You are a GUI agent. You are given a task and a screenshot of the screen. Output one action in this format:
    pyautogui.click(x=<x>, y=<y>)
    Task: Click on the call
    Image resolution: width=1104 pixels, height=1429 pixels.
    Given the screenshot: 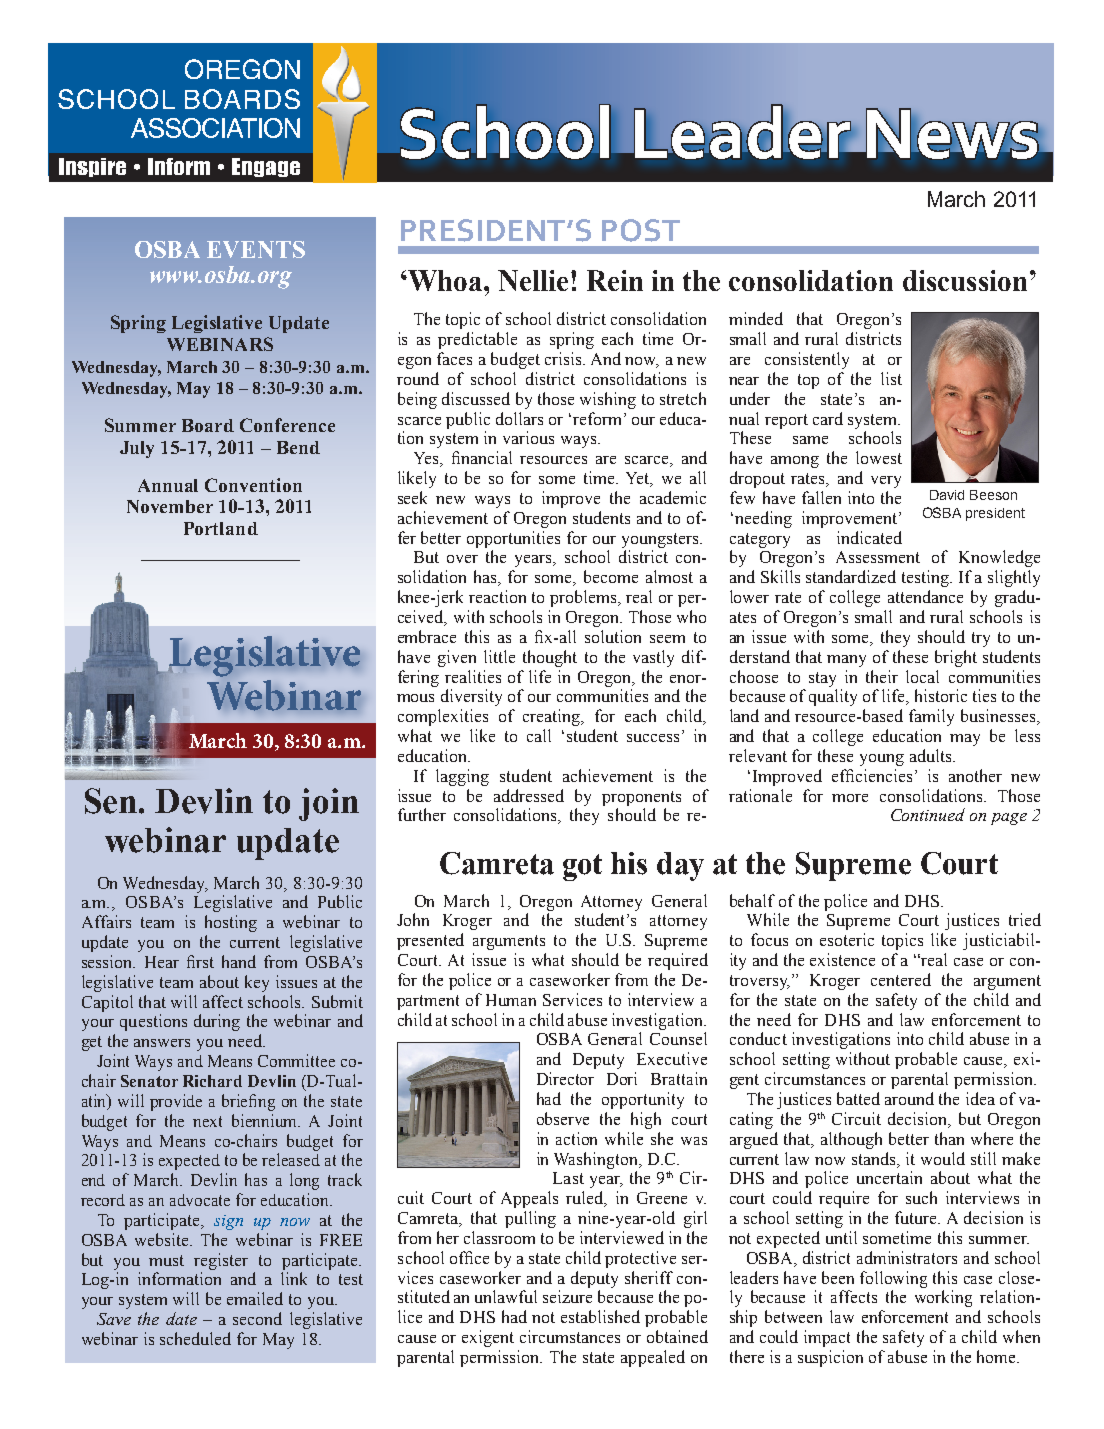 What is the action you would take?
    pyautogui.click(x=539, y=735)
